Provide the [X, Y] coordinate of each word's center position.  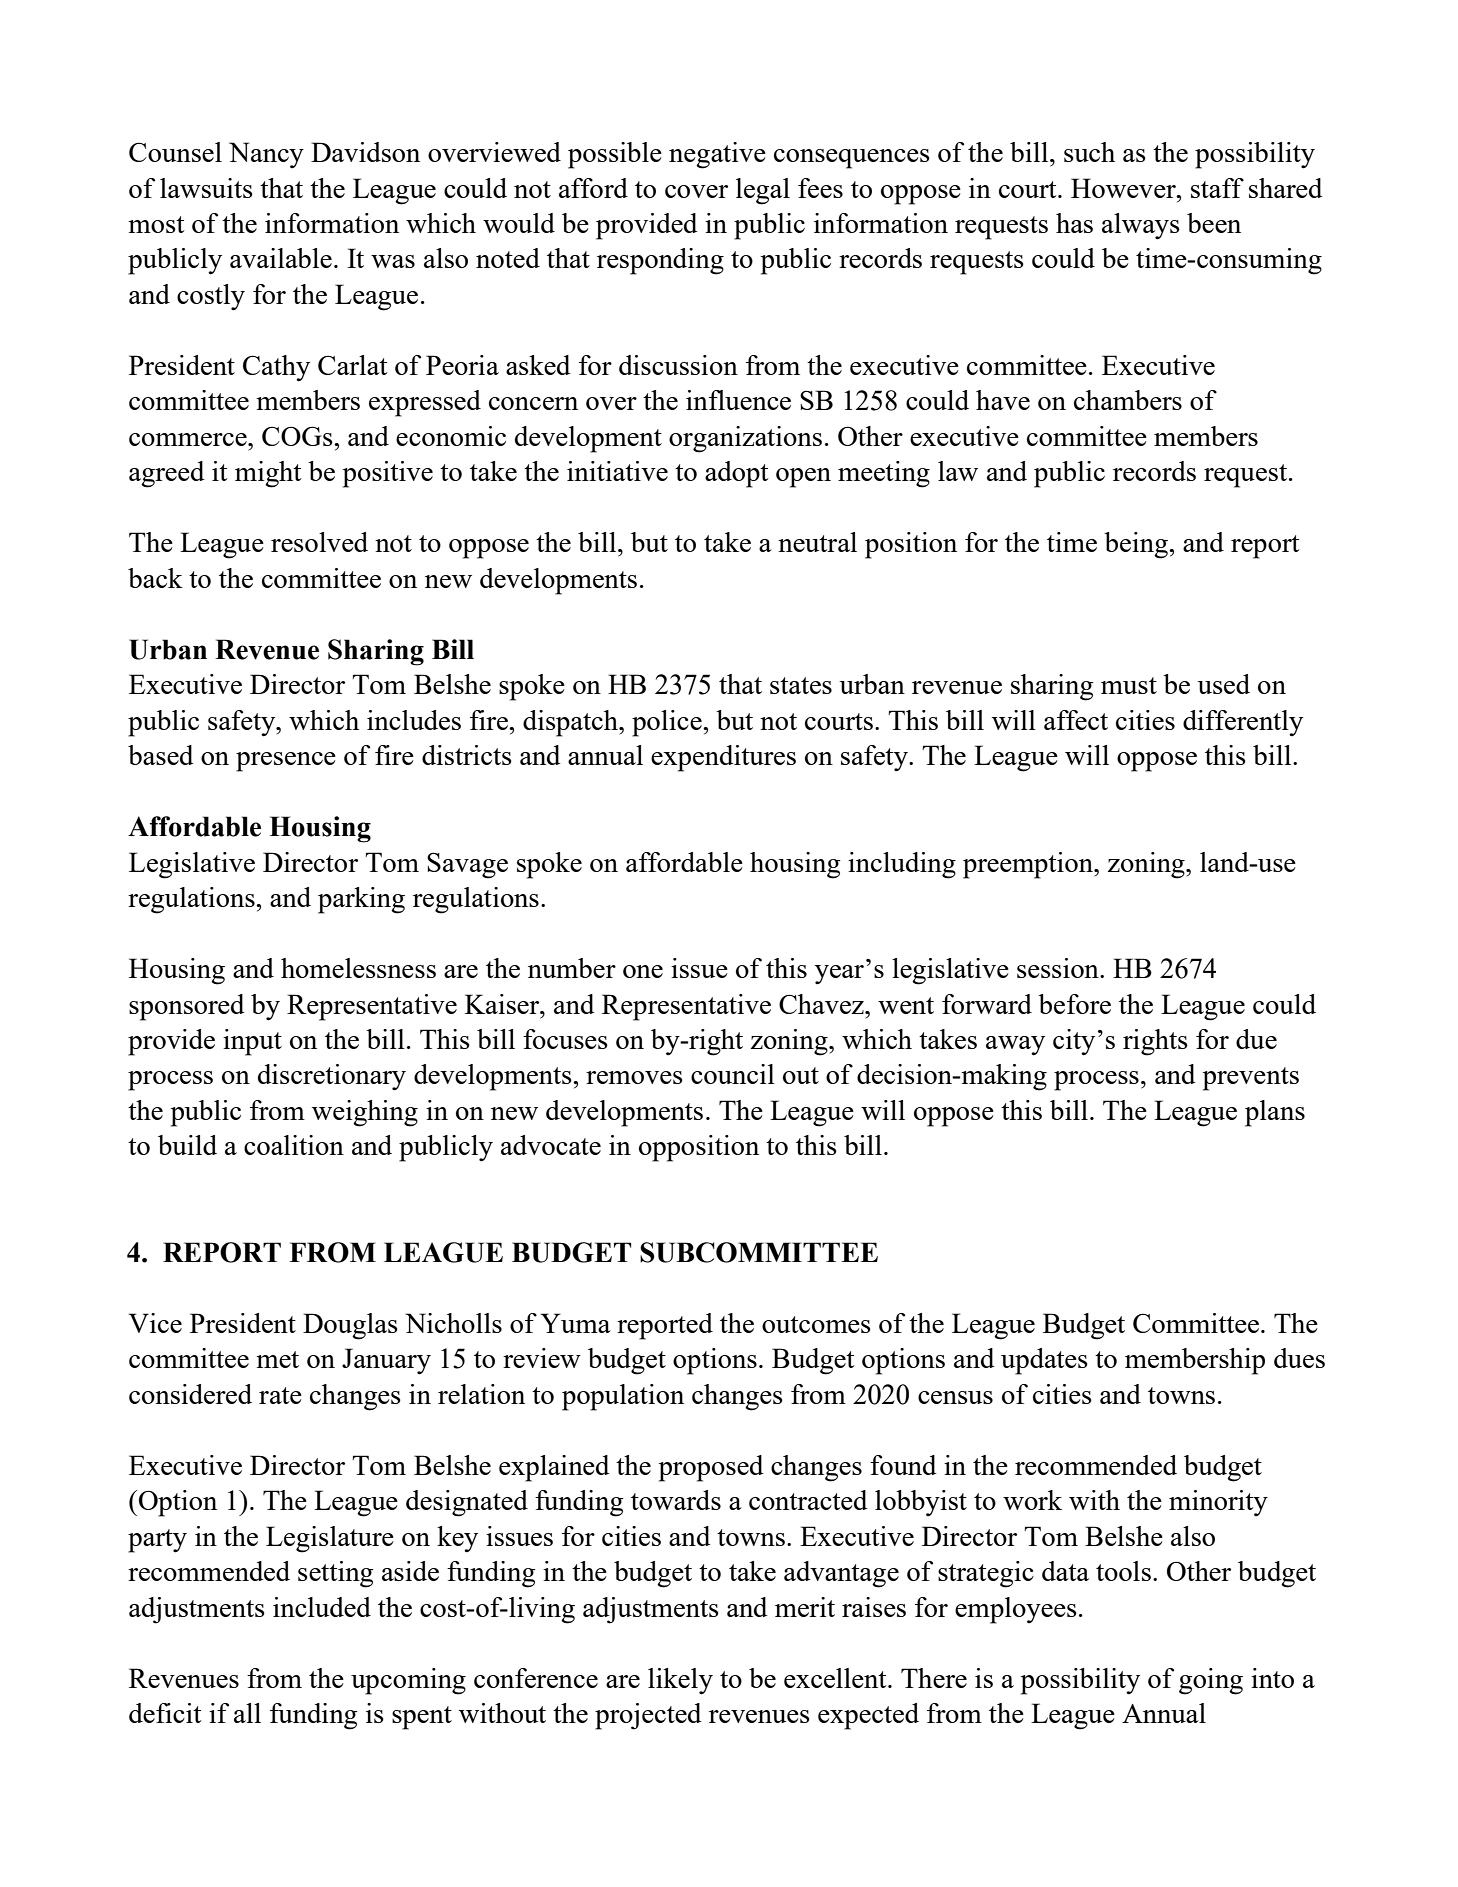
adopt [737, 474]
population [623, 1397]
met [277, 1359]
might [268, 474]
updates [1044, 1361]
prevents [1251, 1079]
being [1137, 545]
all [247, 1713]
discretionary [332, 1077]
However [1124, 188]
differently [1243, 723]
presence [286, 762]
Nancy [266, 155]
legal [763, 191]
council [733, 1074]
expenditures [723, 758]
